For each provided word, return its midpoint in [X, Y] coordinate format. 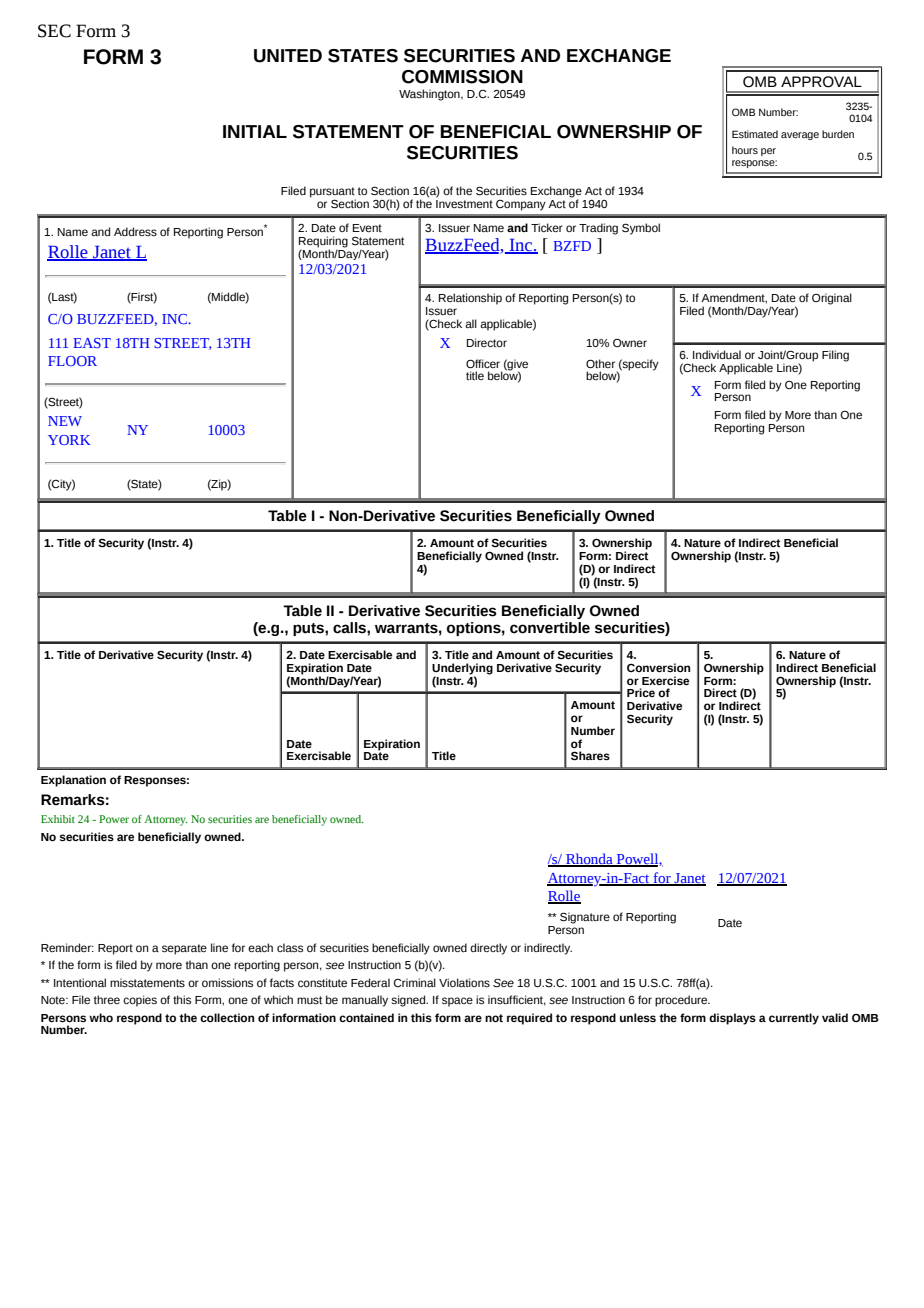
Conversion [658, 667]
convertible [550, 628]
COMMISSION [462, 77]
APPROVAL [821, 82]
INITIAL [255, 131]
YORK [69, 440]
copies [140, 1001]
